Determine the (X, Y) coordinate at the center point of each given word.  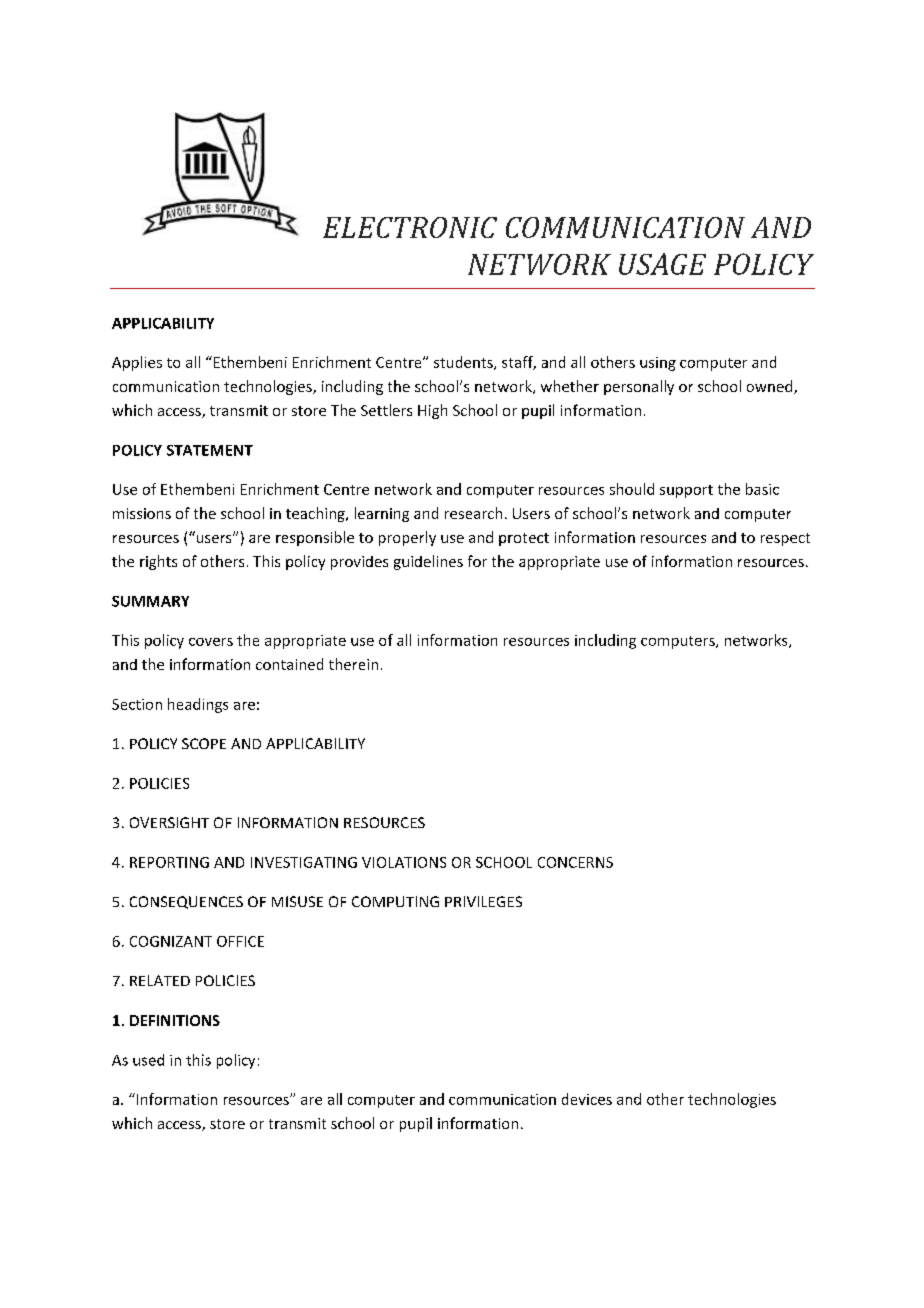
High (432, 411)
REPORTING (169, 862)
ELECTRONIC (410, 227)
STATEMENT (210, 450)
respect (785, 539)
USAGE (662, 264)
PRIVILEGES (483, 901)
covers (211, 642)
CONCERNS (575, 862)
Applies (137, 363)
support (686, 491)
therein (353, 664)
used (148, 1060)
